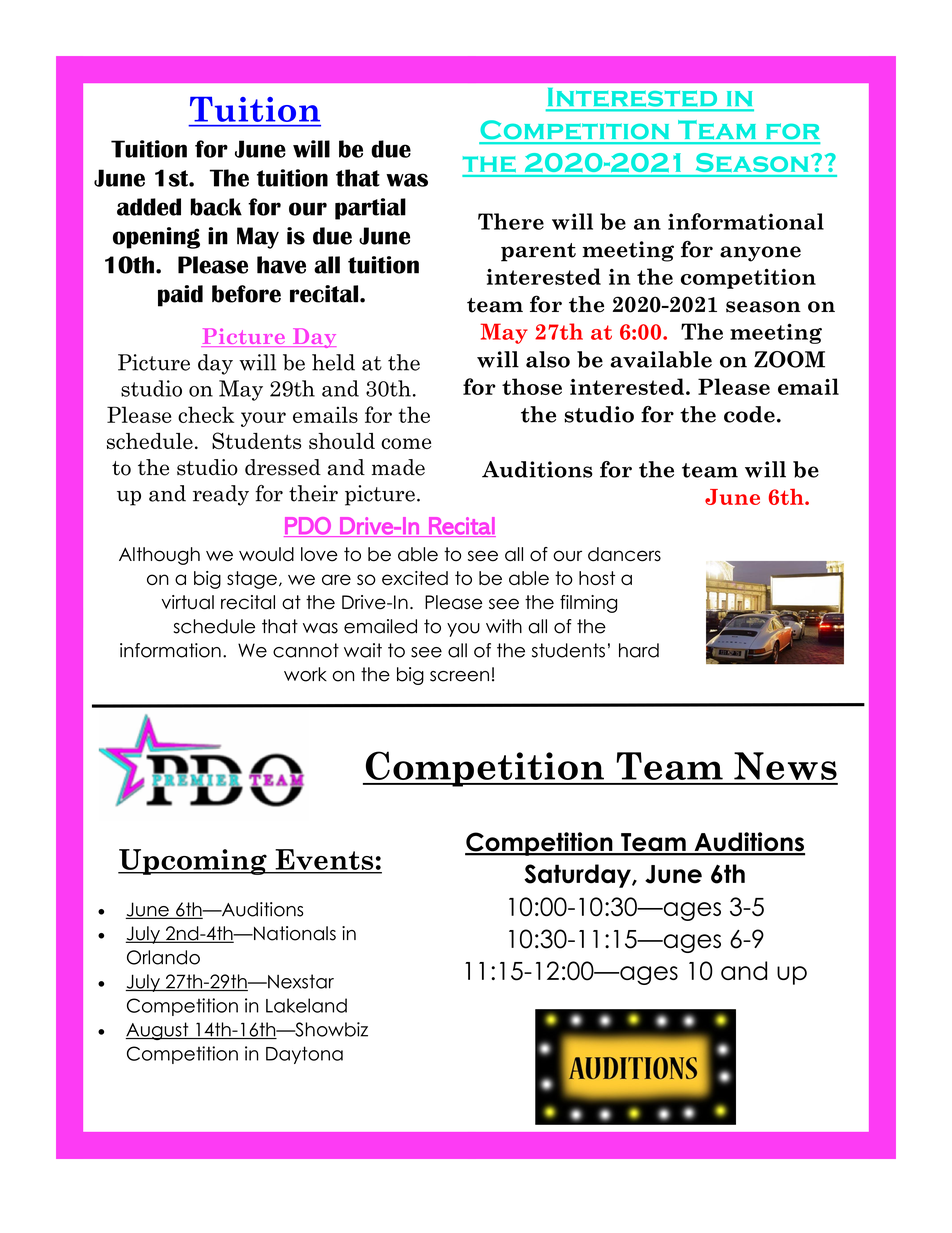  What do you see at coordinates (188, 602) in the image?
I see `virtual` at bounding box center [188, 602].
